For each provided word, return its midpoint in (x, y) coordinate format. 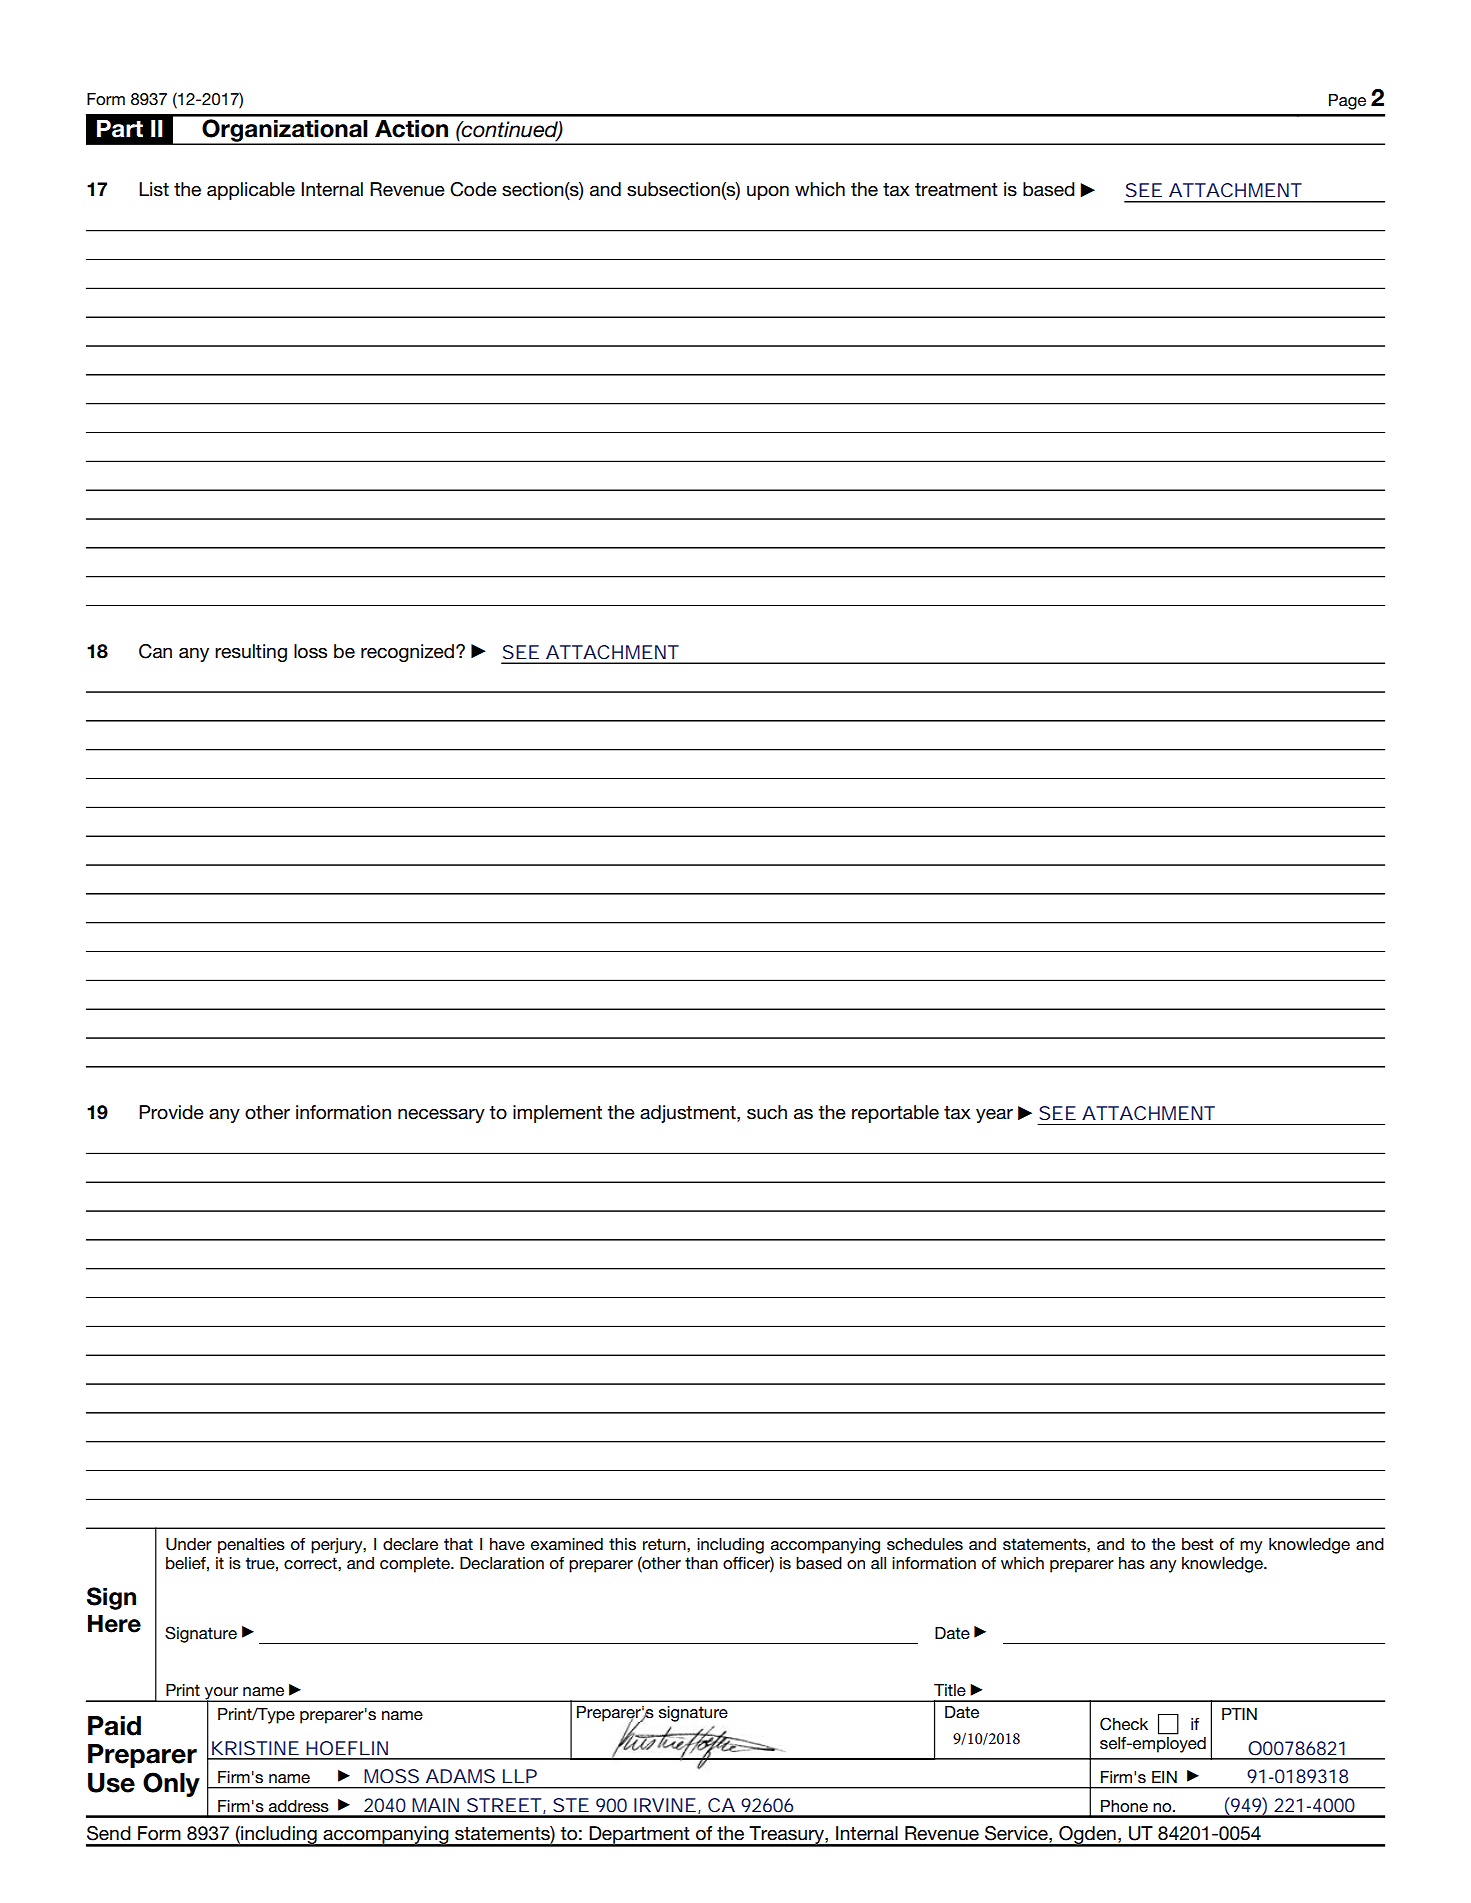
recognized (409, 653)
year (994, 1116)
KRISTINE (255, 1748)
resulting (251, 653)
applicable (251, 191)
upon (768, 193)
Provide (171, 1112)
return (665, 1544)
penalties (251, 1546)
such (767, 1112)
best (1198, 1544)
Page (1347, 102)
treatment (956, 190)
